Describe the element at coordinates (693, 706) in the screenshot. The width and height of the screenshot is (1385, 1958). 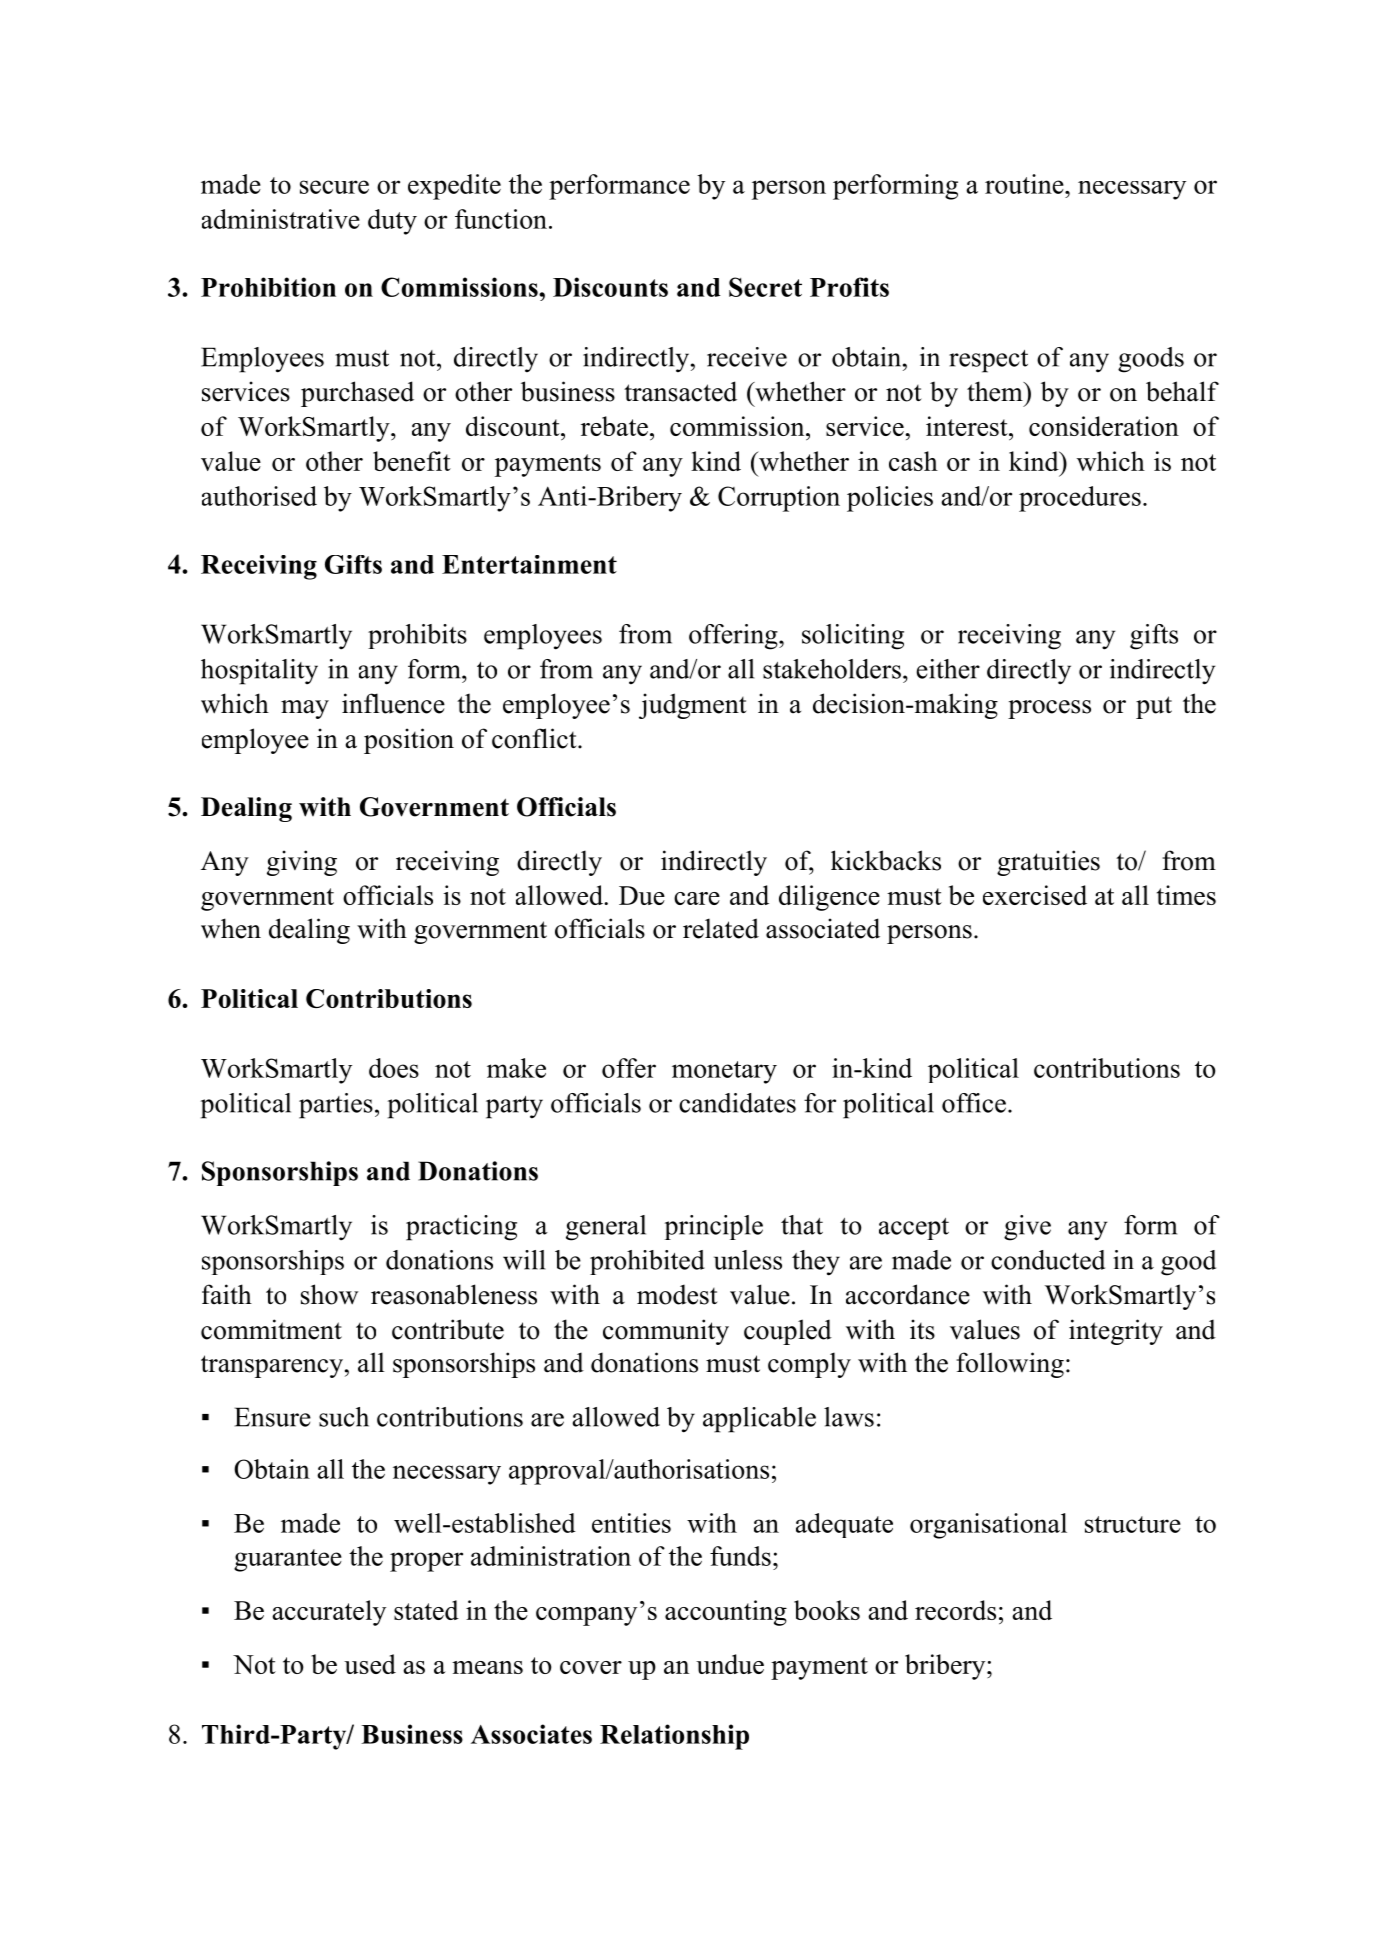
I see `judgment` at that location.
